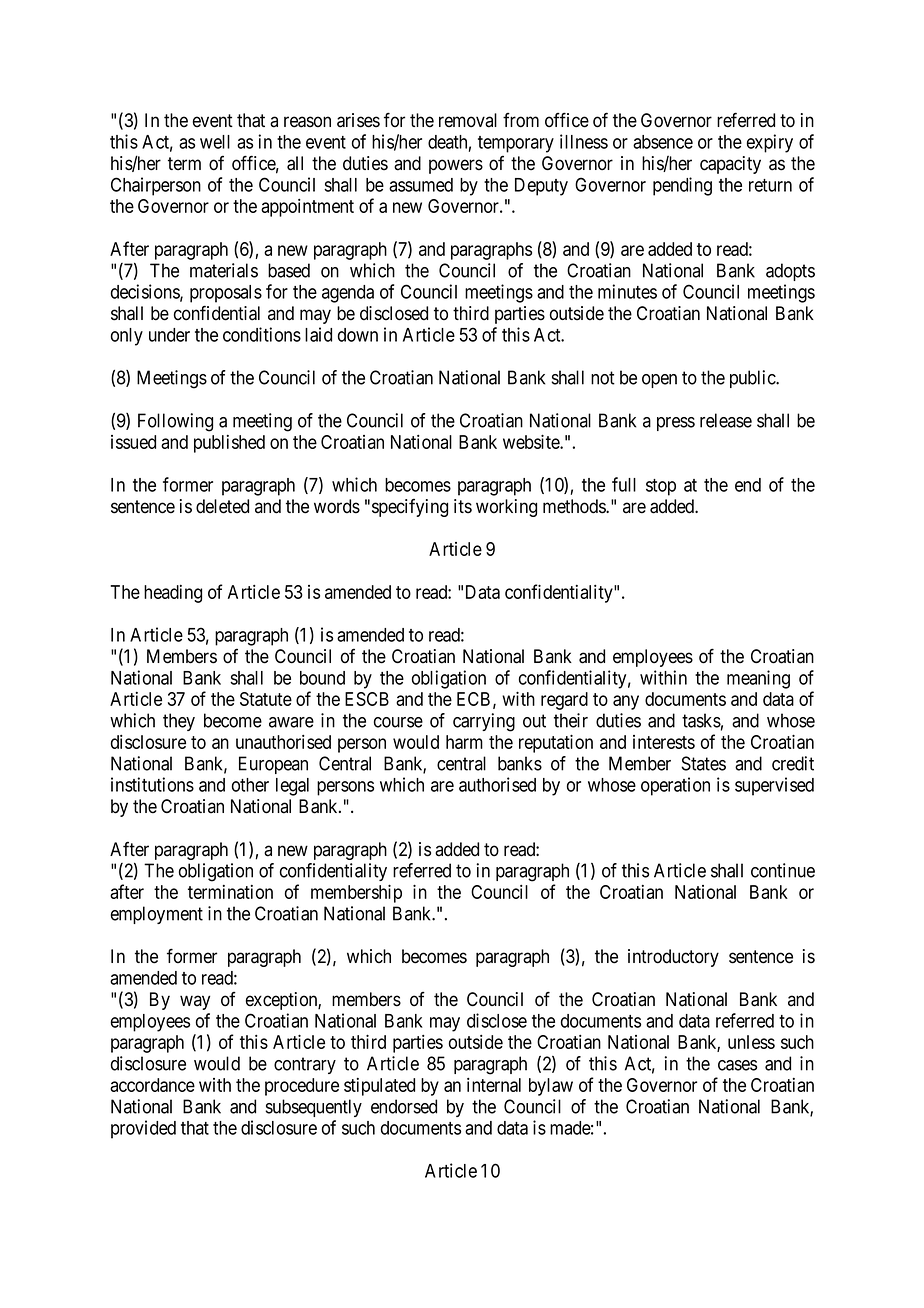 This image has width=924, height=1308. Describe the element at coordinates (753, 379) in the image. I see `public` at that location.
